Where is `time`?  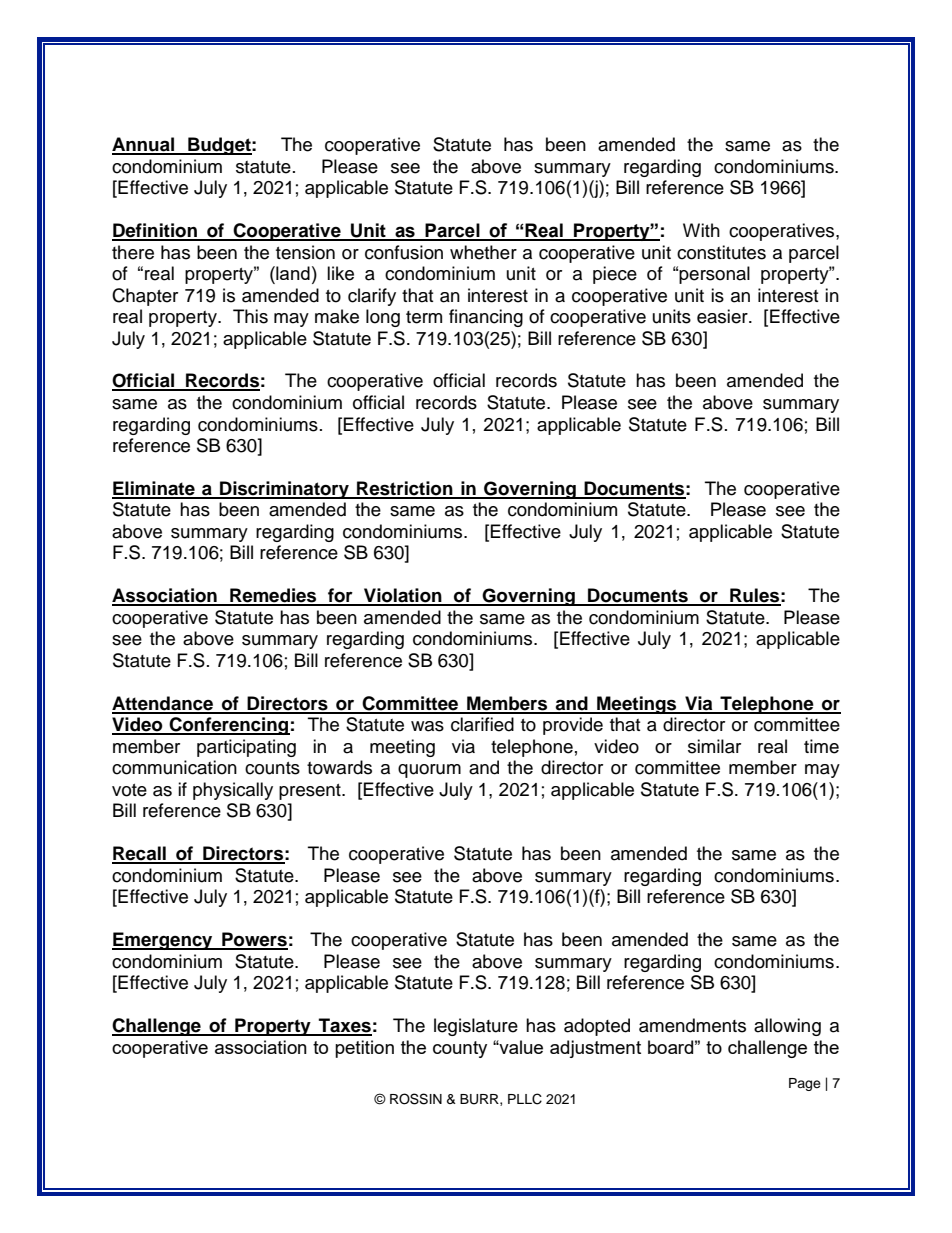
time is located at coordinates (821, 746).
